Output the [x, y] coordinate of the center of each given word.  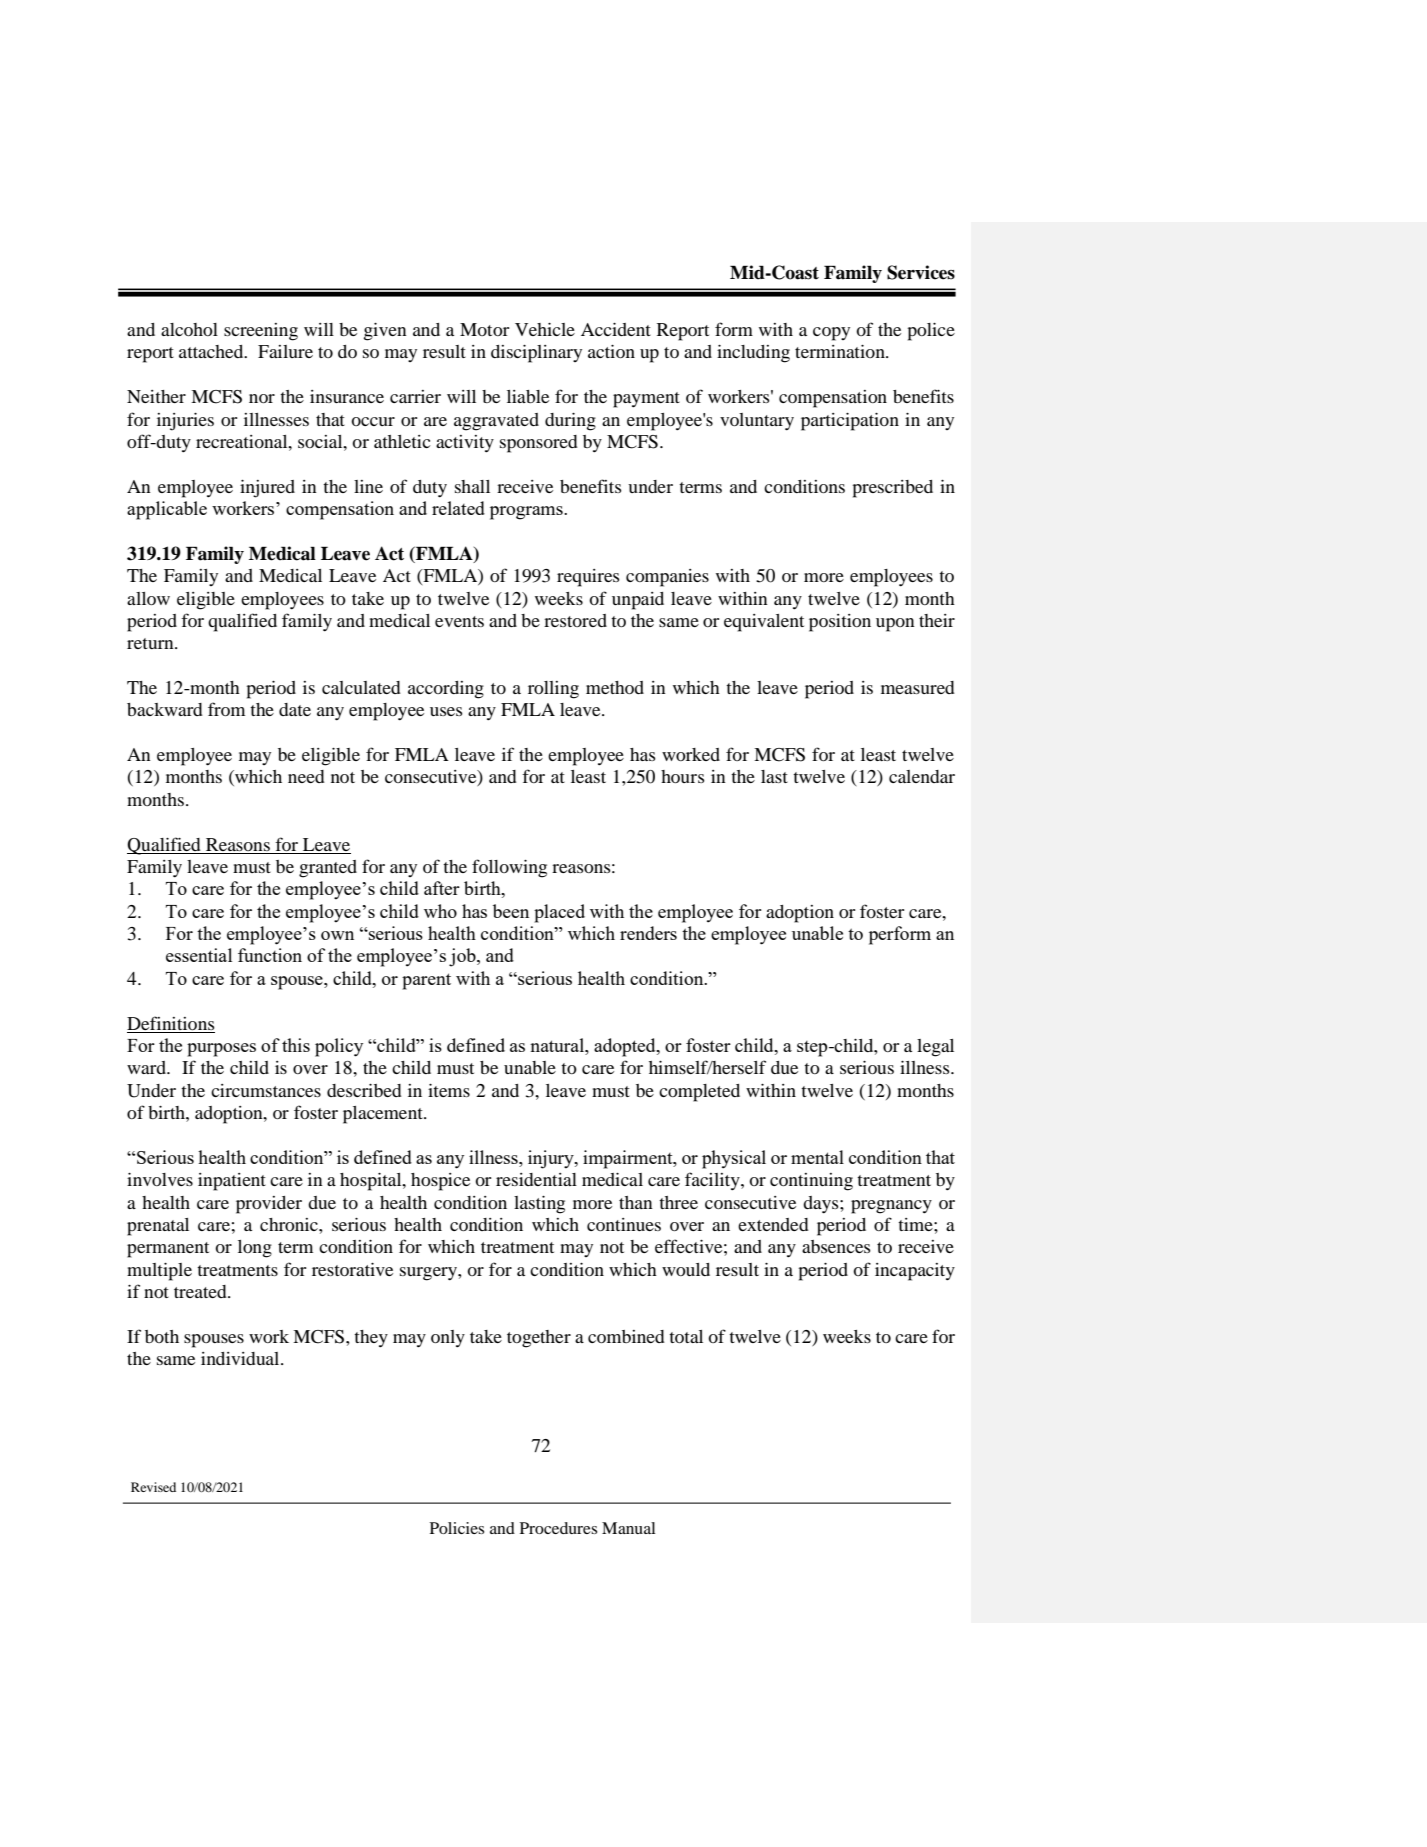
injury [552, 1159]
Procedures [558, 1528]
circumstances [266, 1090]
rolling [553, 690]
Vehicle [545, 329]
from [226, 709]
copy [831, 334]
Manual [628, 1528]
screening [261, 332]
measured [918, 687]
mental [817, 1157]
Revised [153, 1487]
